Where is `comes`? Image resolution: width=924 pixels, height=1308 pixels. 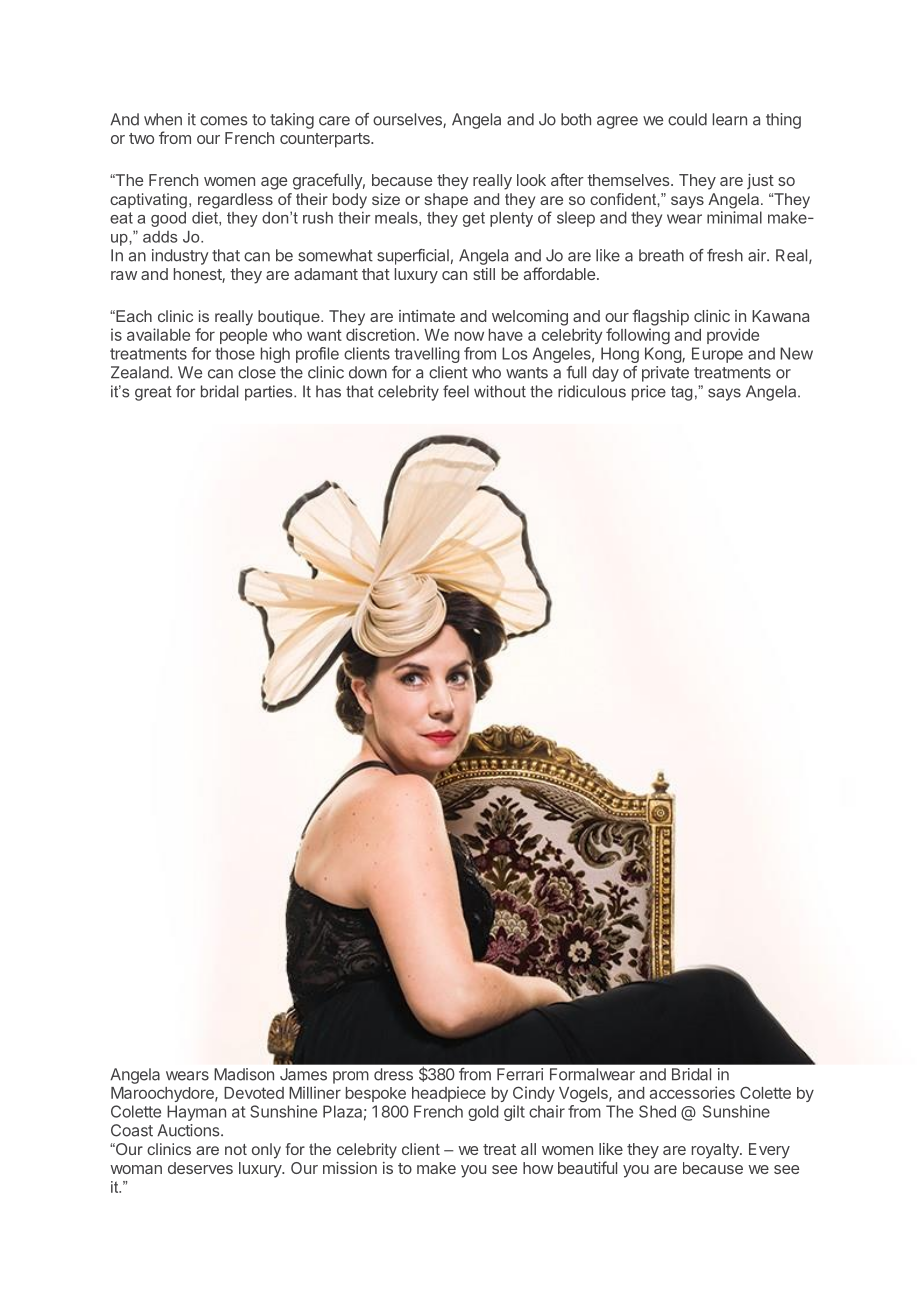
comes is located at coordinates (224, 121).
